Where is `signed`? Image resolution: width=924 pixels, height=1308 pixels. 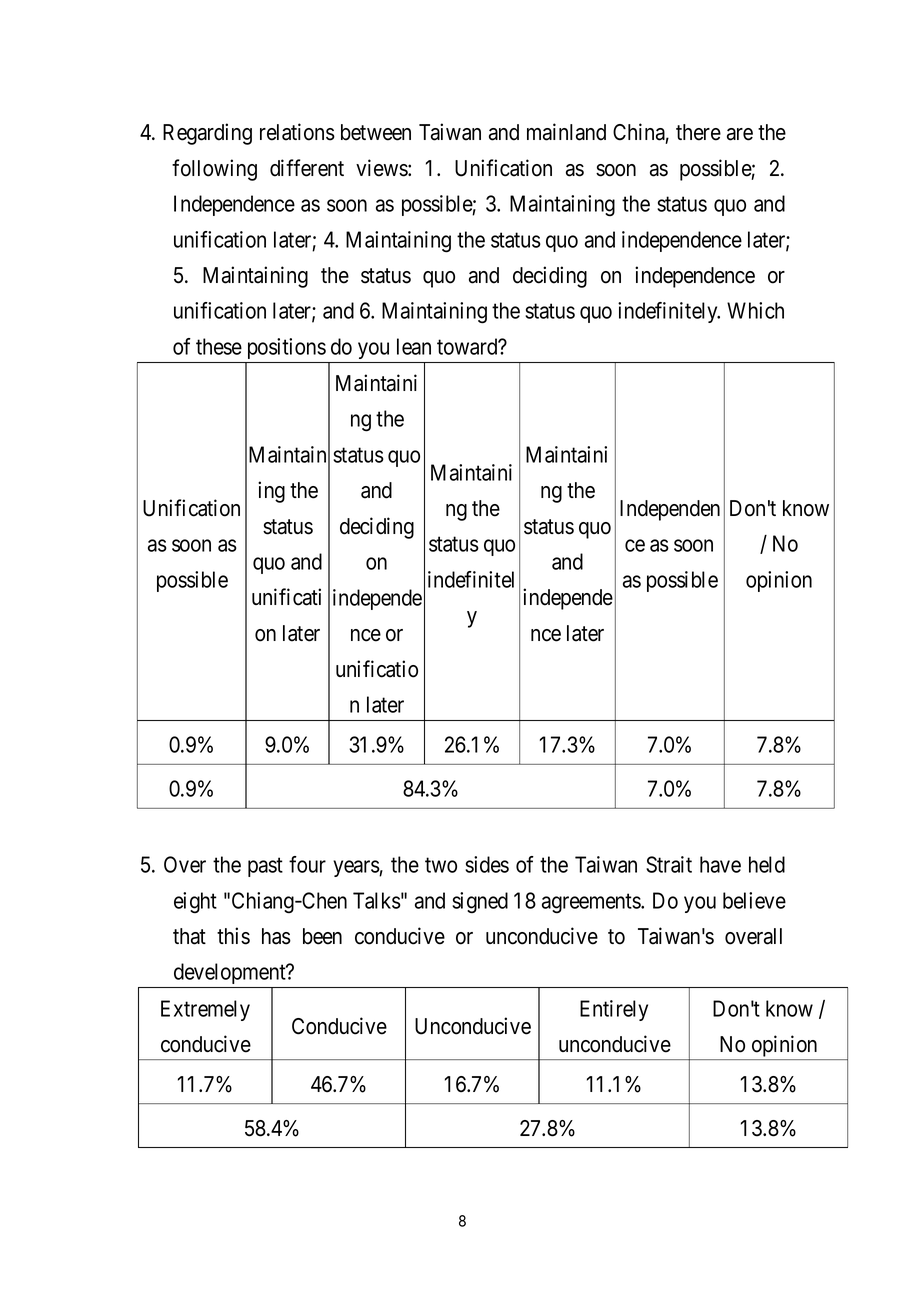 signed is located at coordinates (480, 903).
